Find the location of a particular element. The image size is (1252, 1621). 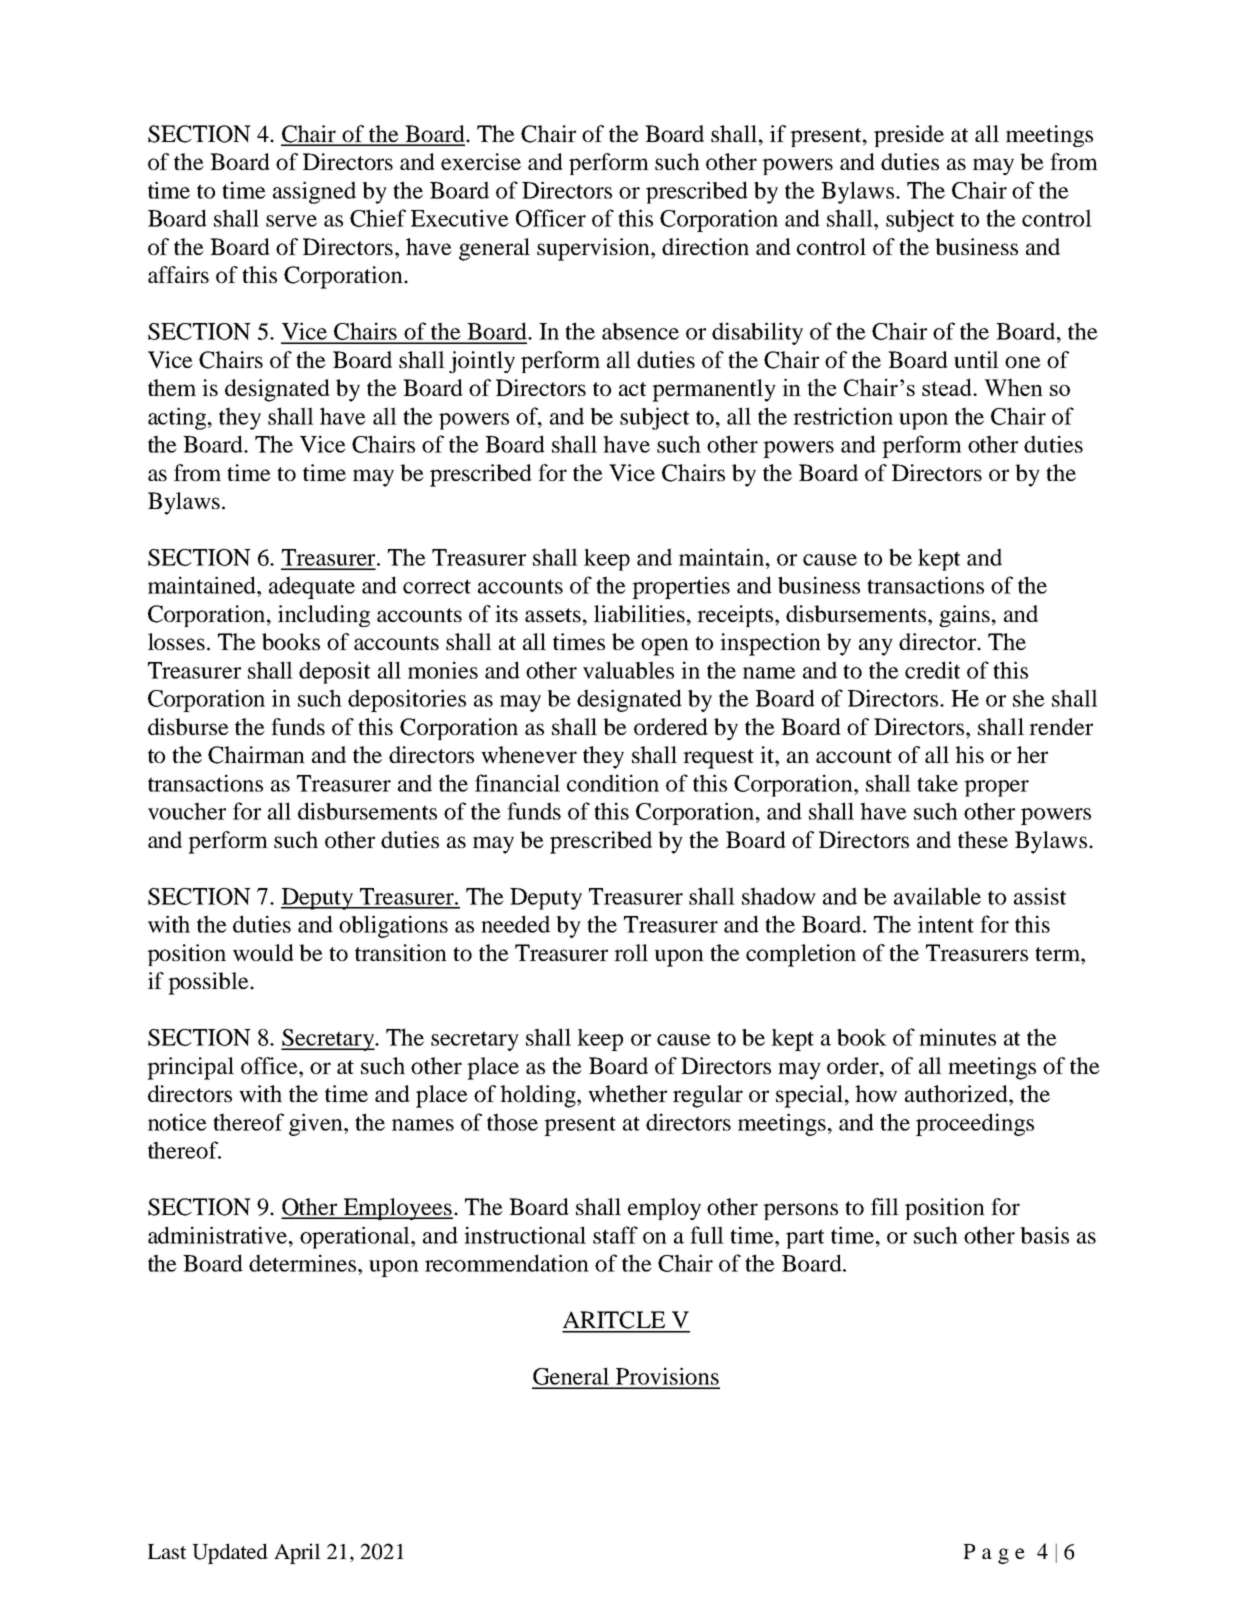

including is located at coordinates (324, 616).
